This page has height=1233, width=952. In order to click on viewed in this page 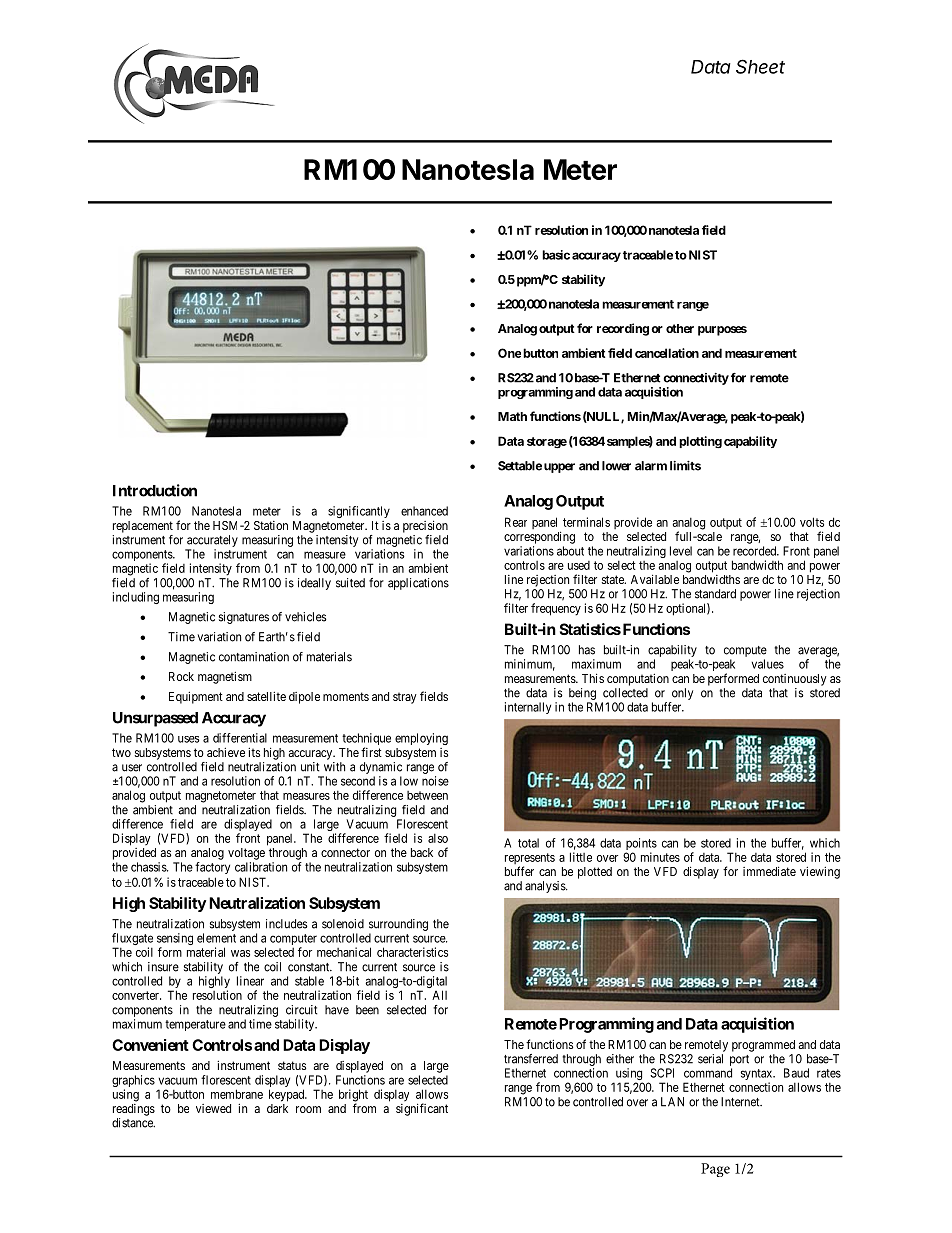, I will do `click(213, 1108)`.
